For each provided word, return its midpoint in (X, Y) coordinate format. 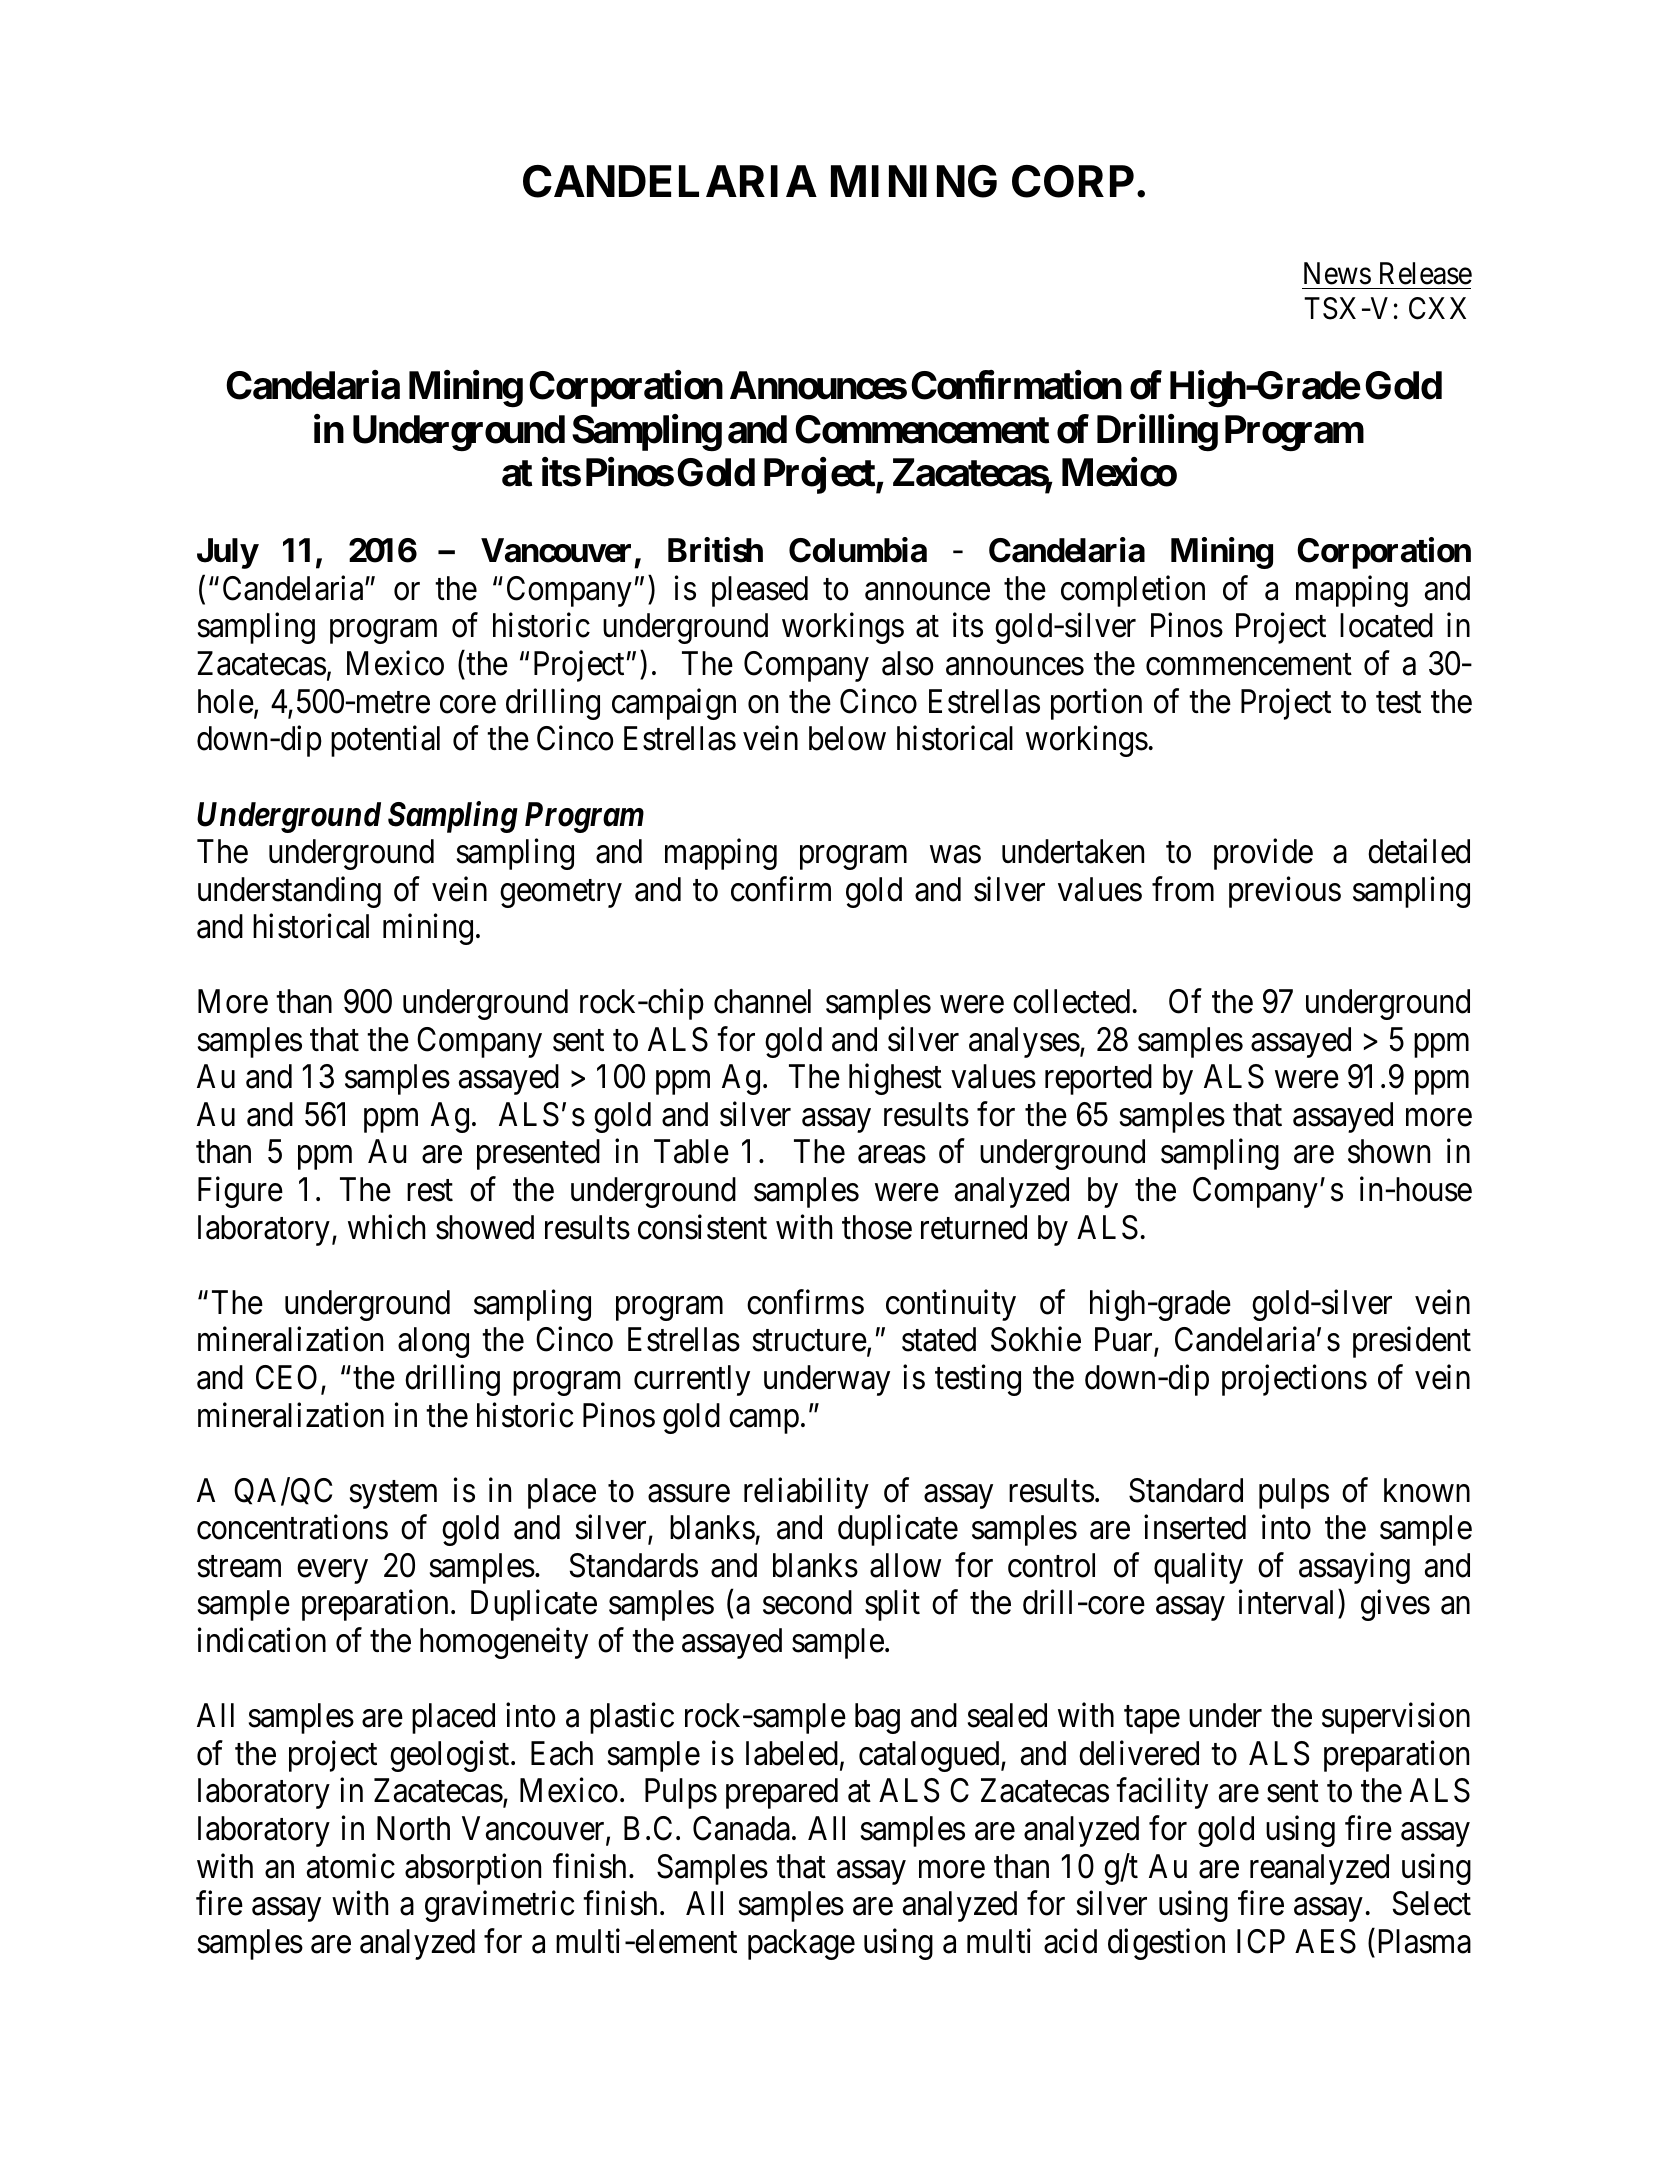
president (1412, 1342)
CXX (1437, 308)
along (433, 1342)
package (801, 1944)
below (847, 738)
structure (810, 1341)
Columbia (858, 550)
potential (385, 741)
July (227, 553)
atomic (351, 1866)
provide (1263, 854)
